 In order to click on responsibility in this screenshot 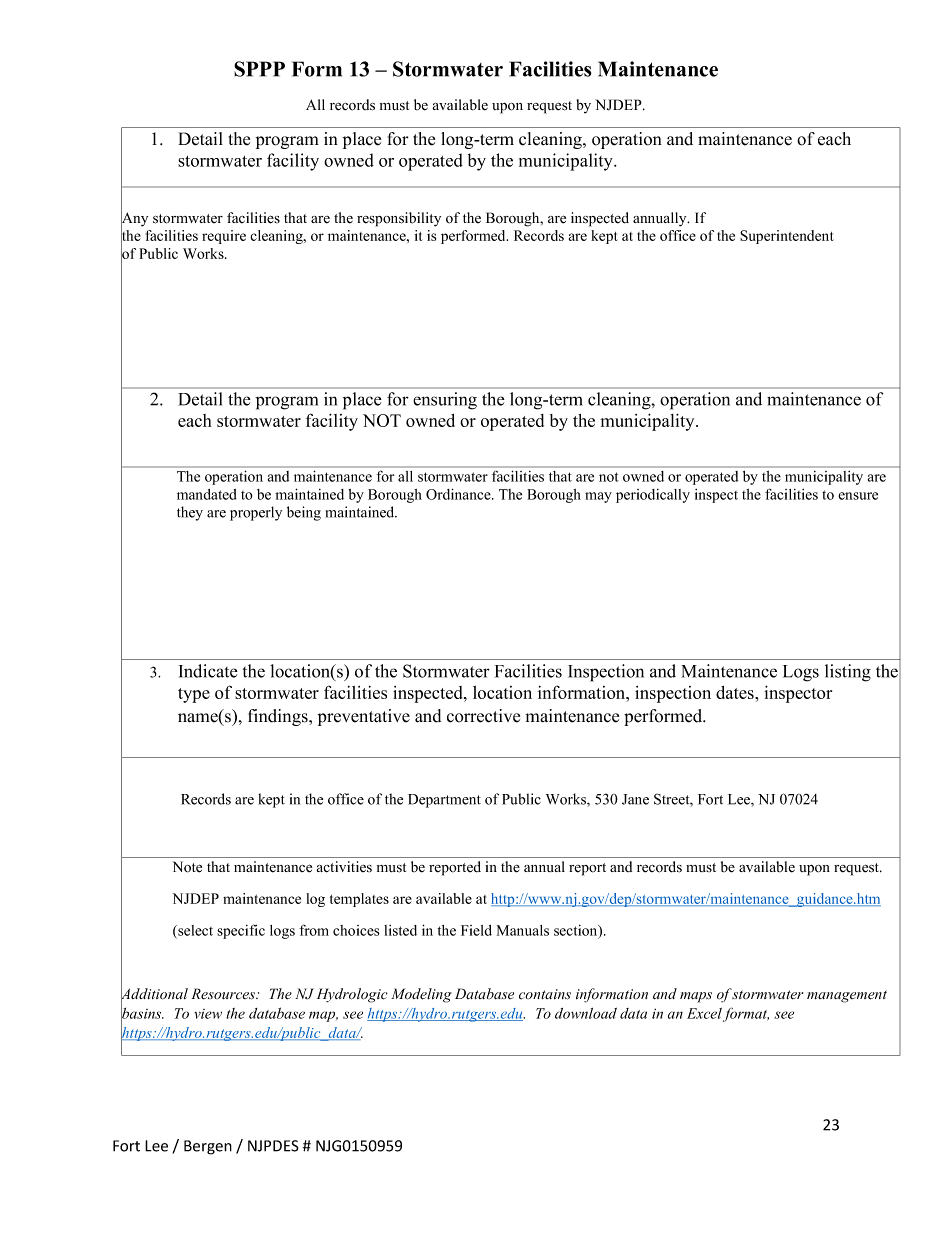, I will do `click(399, 219)`.
